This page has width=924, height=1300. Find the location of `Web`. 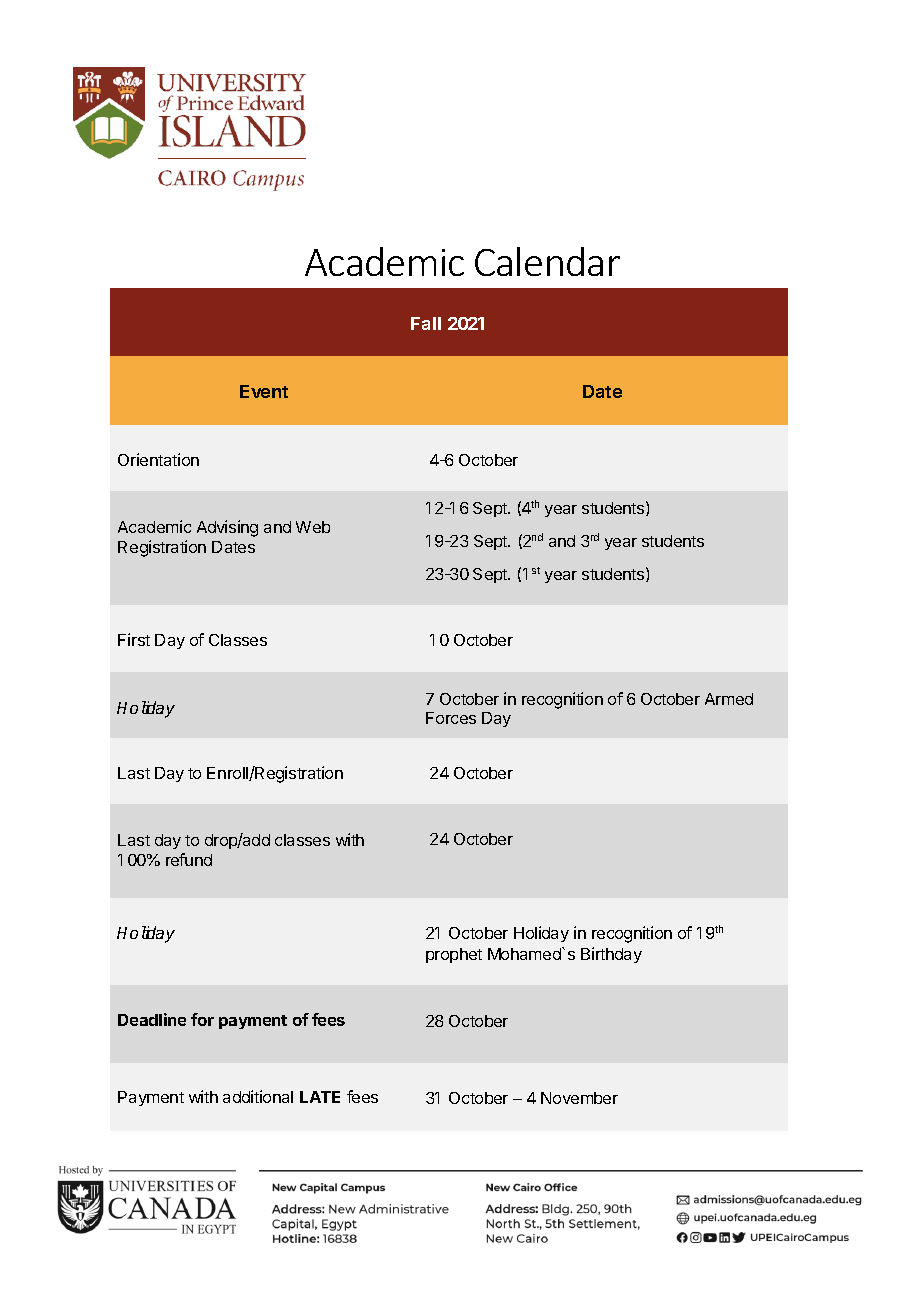

Web is located at coordinates (313, 527).
